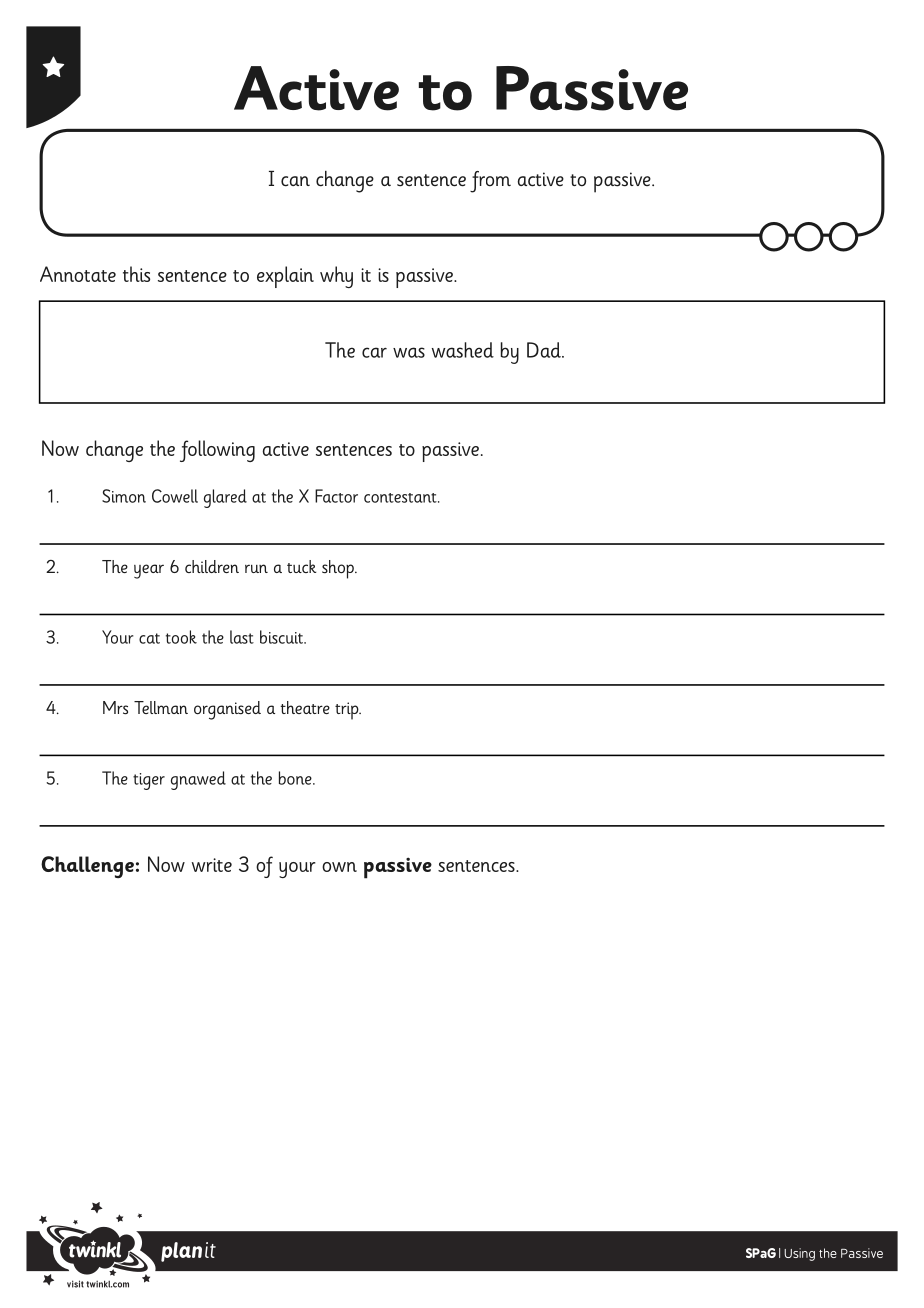 This page has height=1308, width=924. I want to click on trip, so click(348, 711).
